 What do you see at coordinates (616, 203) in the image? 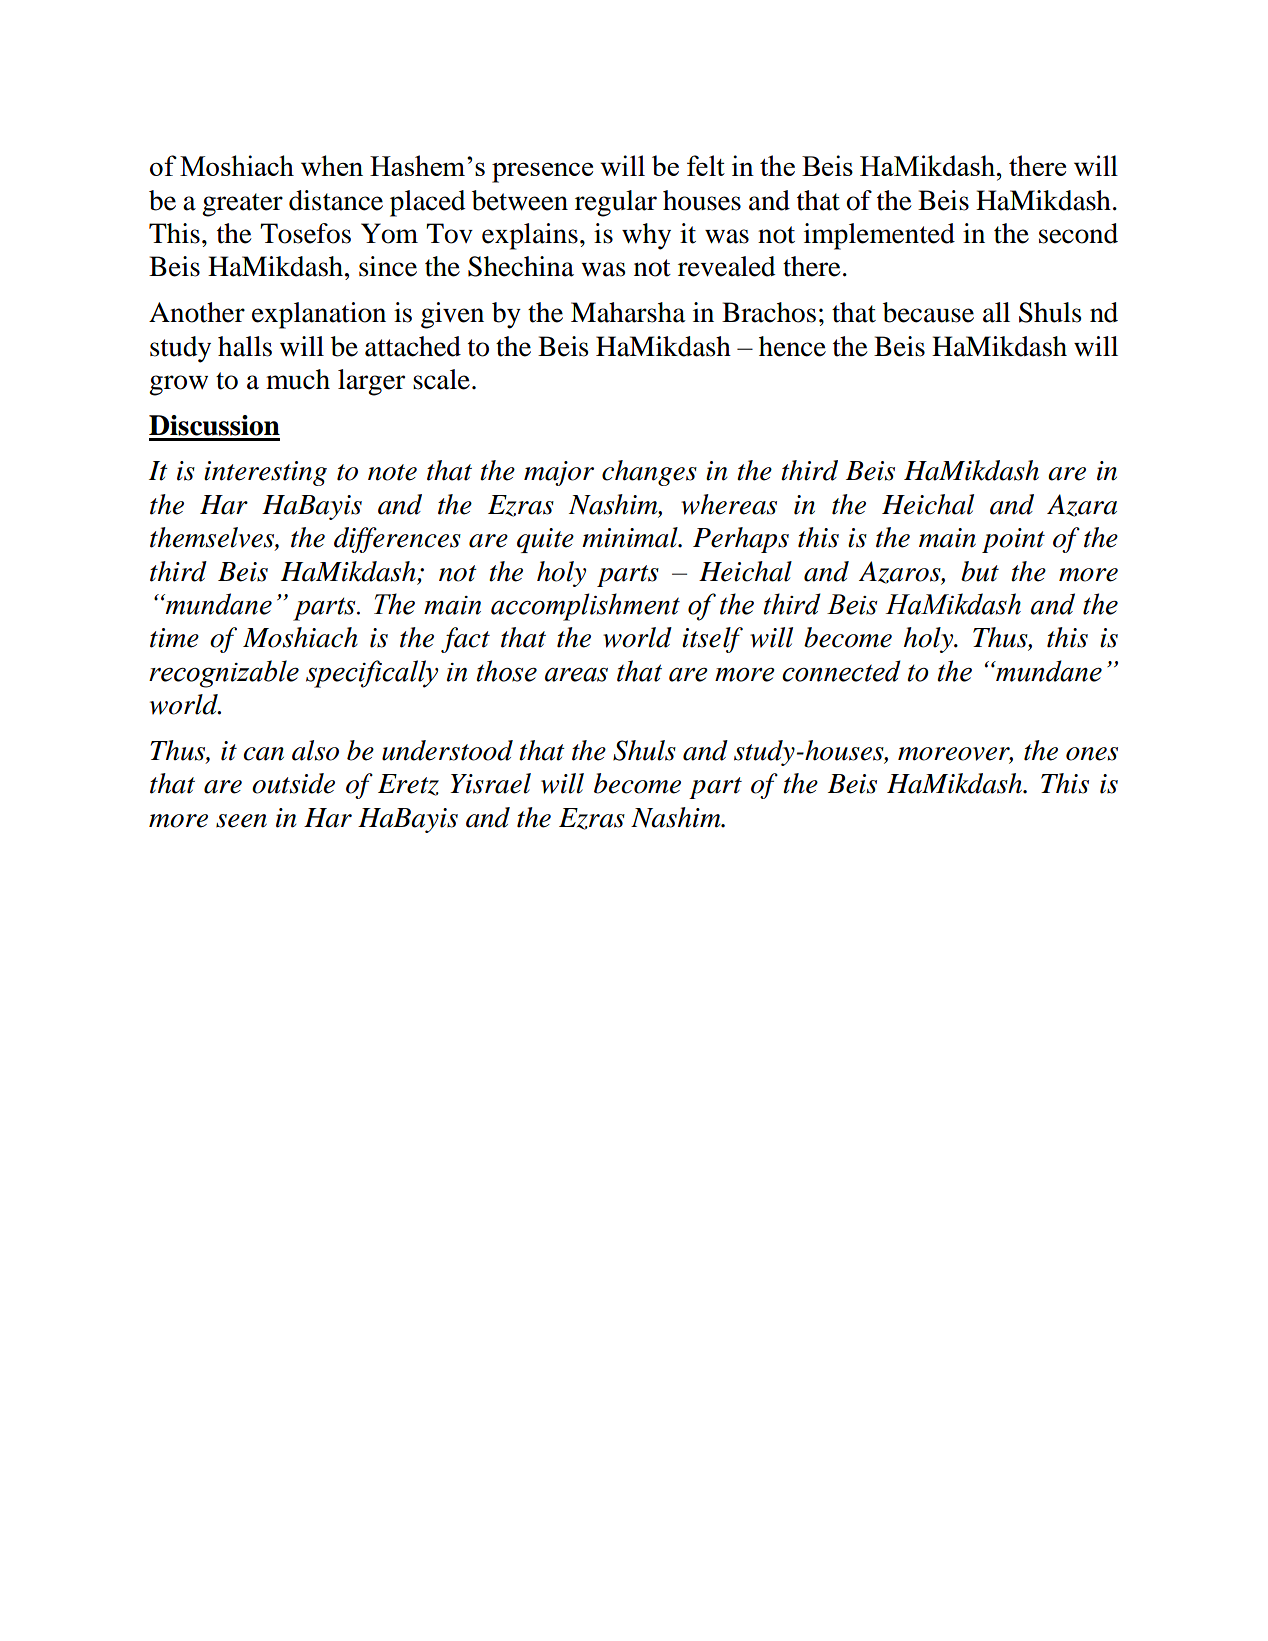
I see `regular` at bounding box center [616, 203].
